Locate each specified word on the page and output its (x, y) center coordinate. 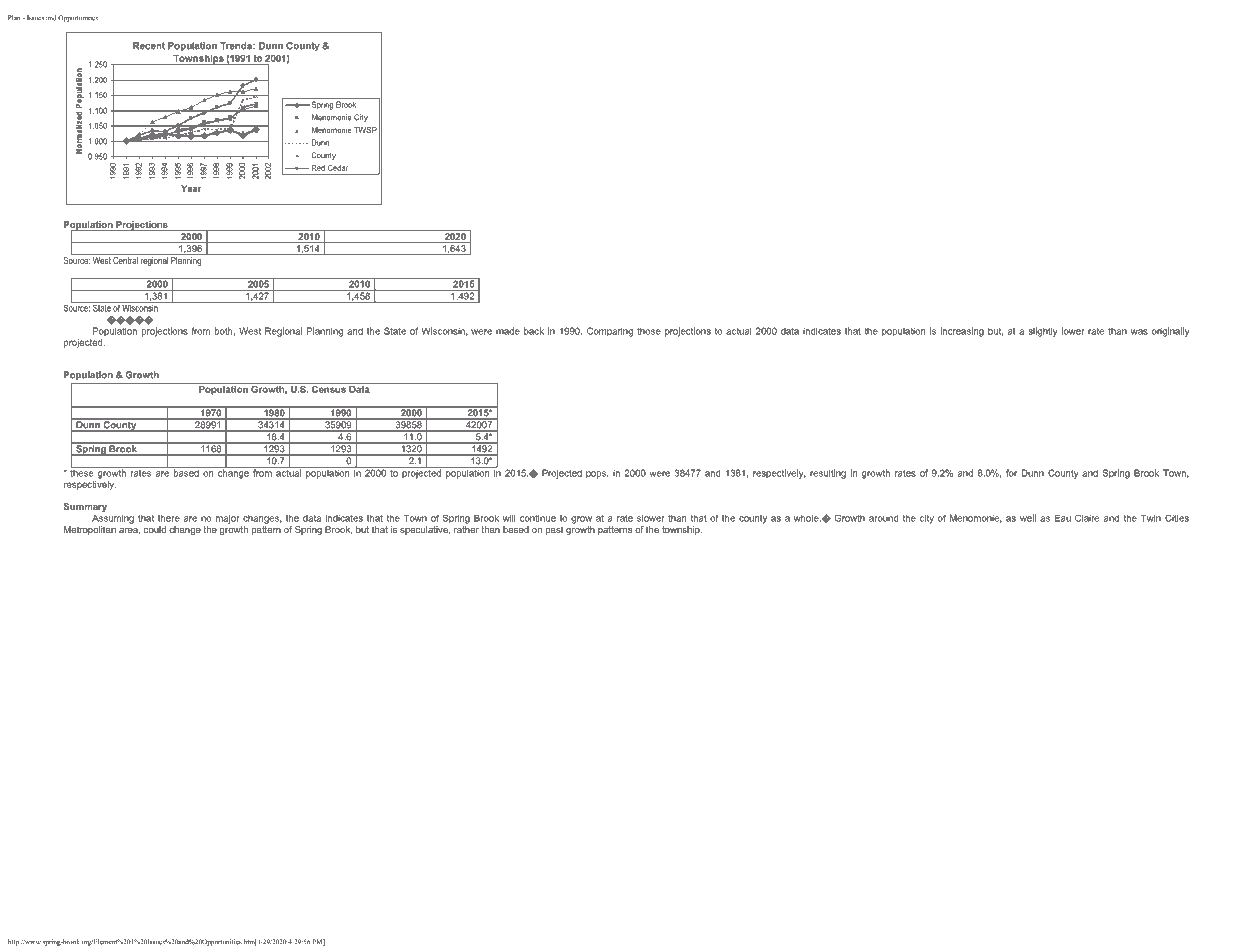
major (228, 519)
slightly (1042, 332)
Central (125, 260)
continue (538, 518)
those (649, 331)
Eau (1063, 518)
